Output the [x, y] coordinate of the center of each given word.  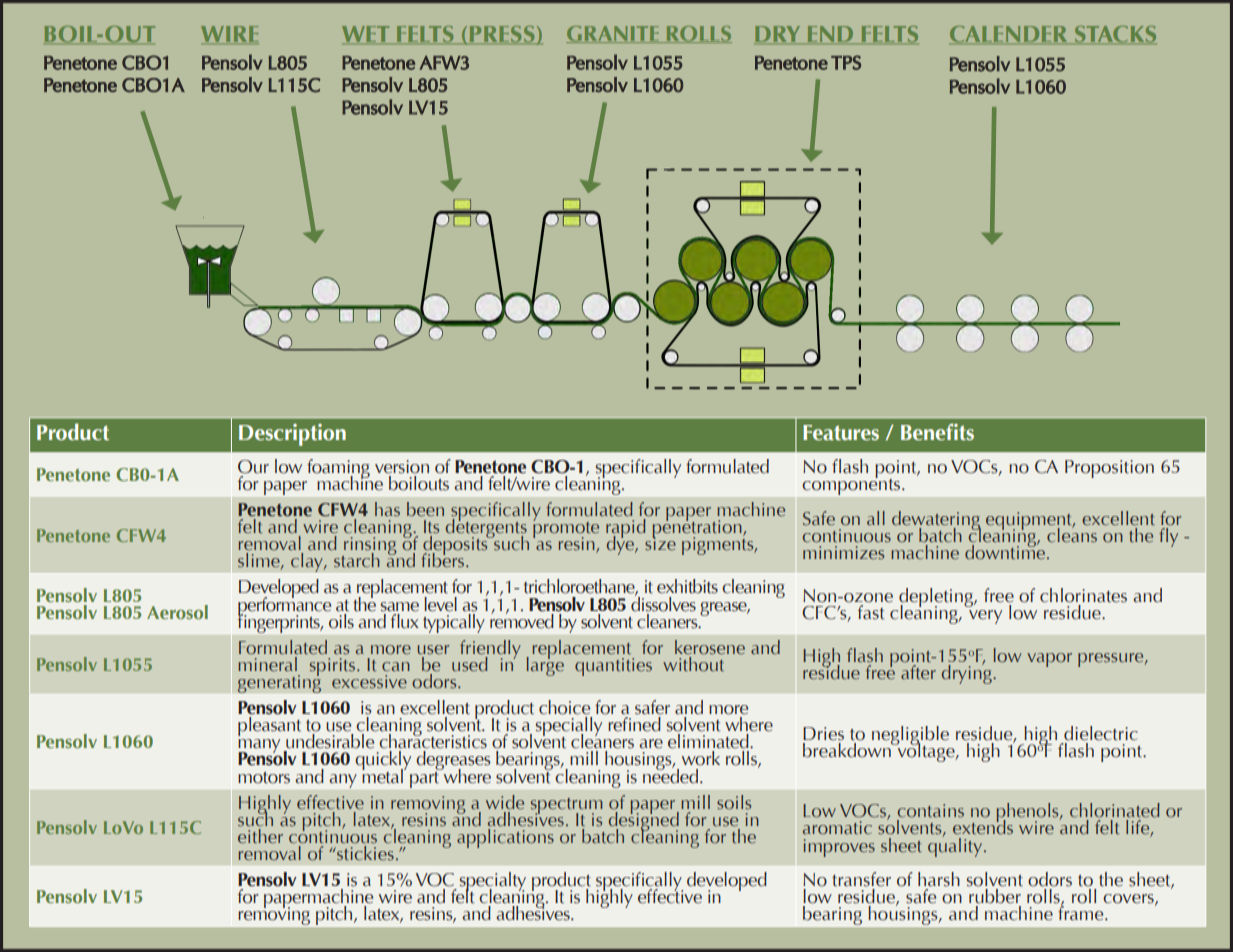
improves [839, 848]
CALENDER [1009, 35]
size [660, 543]
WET [367, 35]
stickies [364, 852]
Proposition [1109, 469]
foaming [338, 469]
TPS [846, 62]
